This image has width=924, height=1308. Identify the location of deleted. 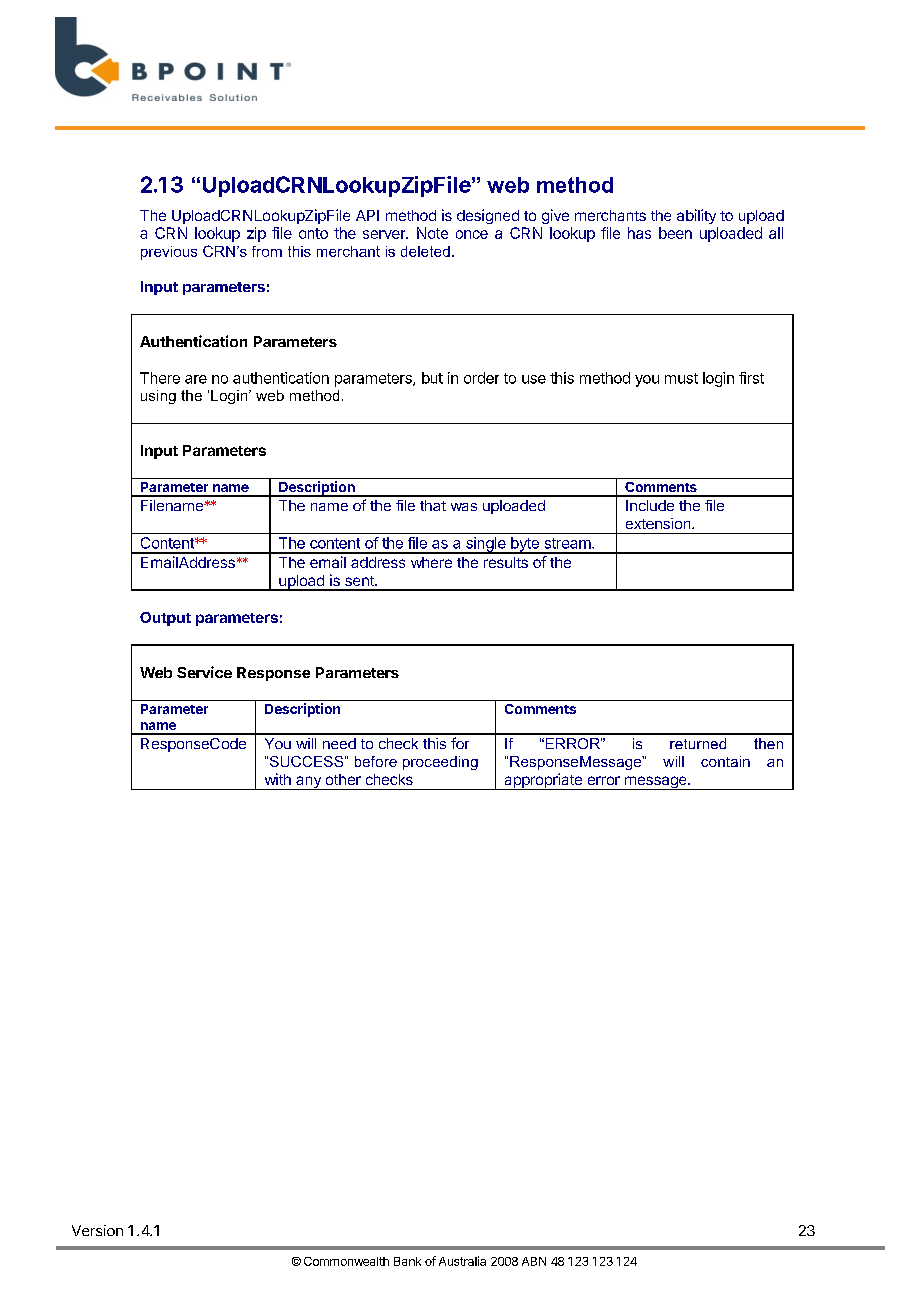
(425, 251).
